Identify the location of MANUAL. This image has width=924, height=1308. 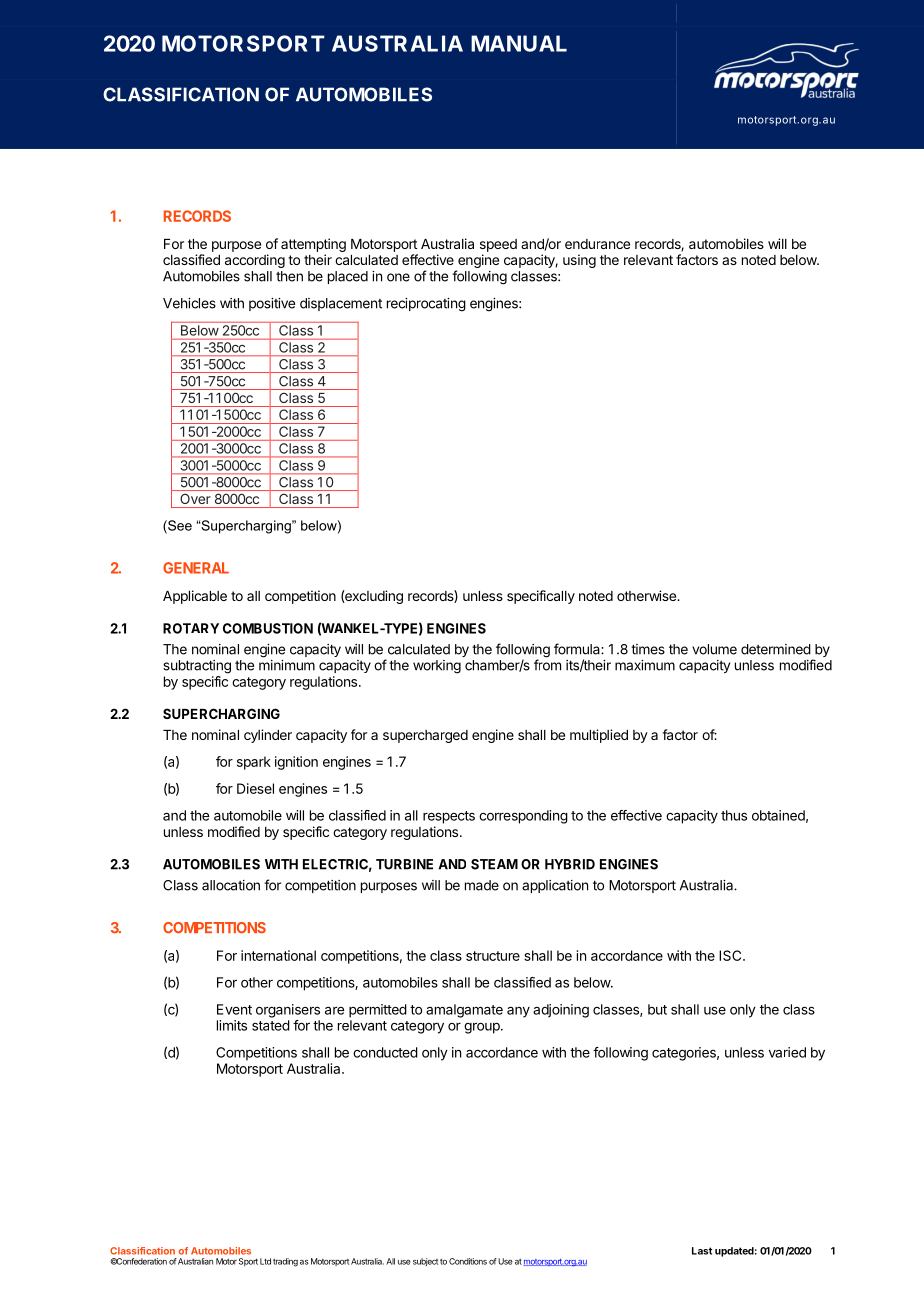
(519, 43).
